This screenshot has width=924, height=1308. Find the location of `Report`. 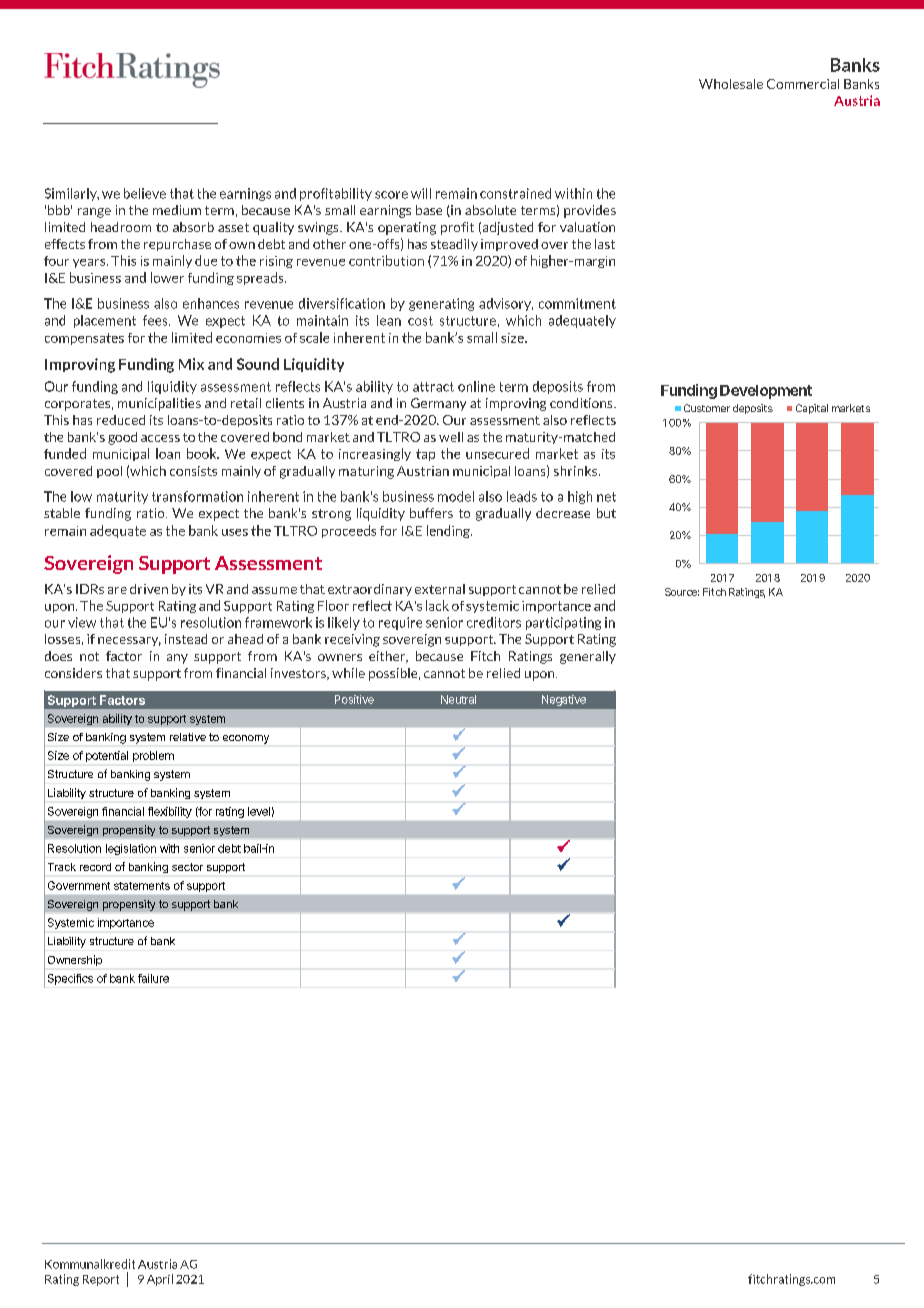

Report is located at coordinates (101, 1280).
